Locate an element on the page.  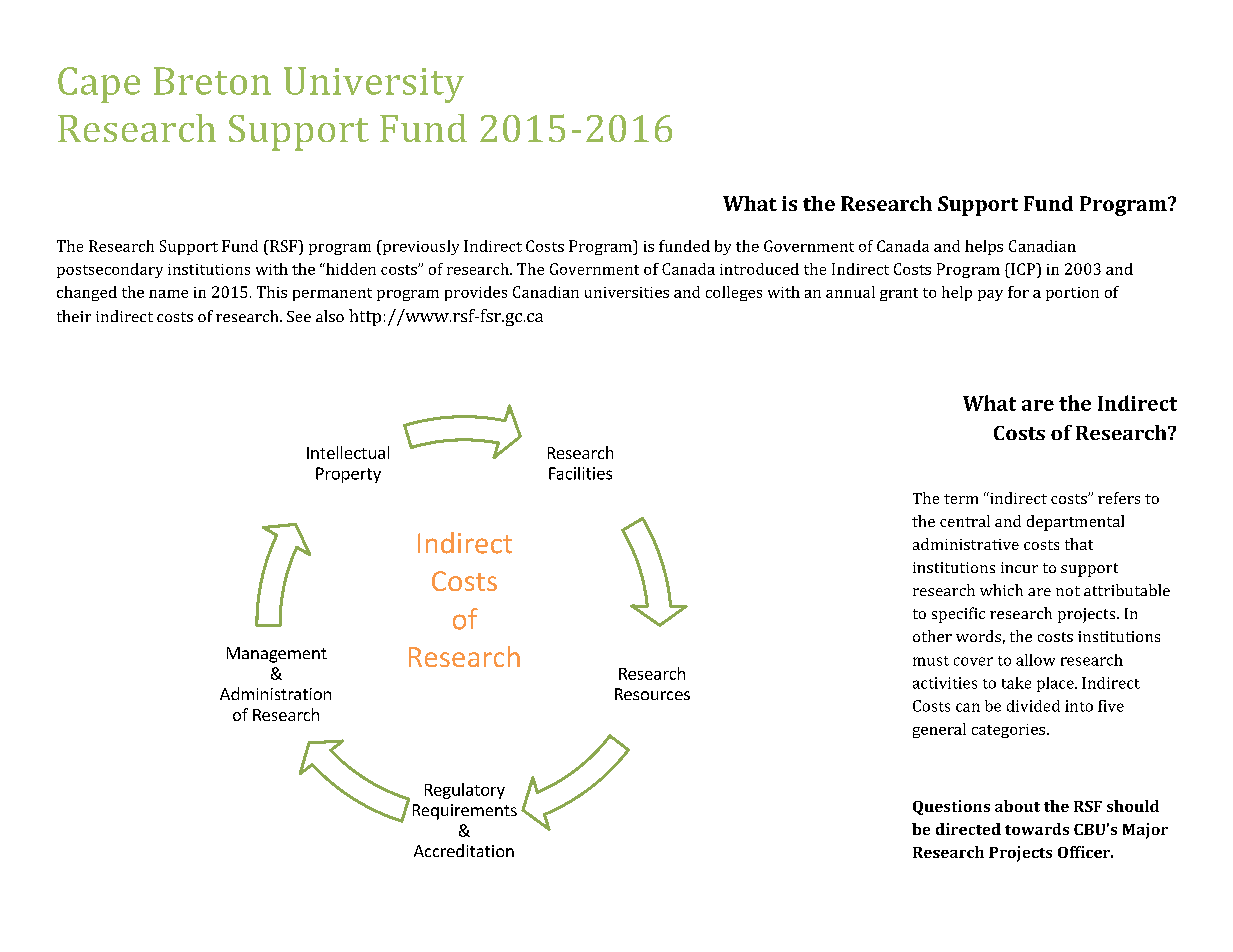
Requirements is located at coordinates (465, 812).
